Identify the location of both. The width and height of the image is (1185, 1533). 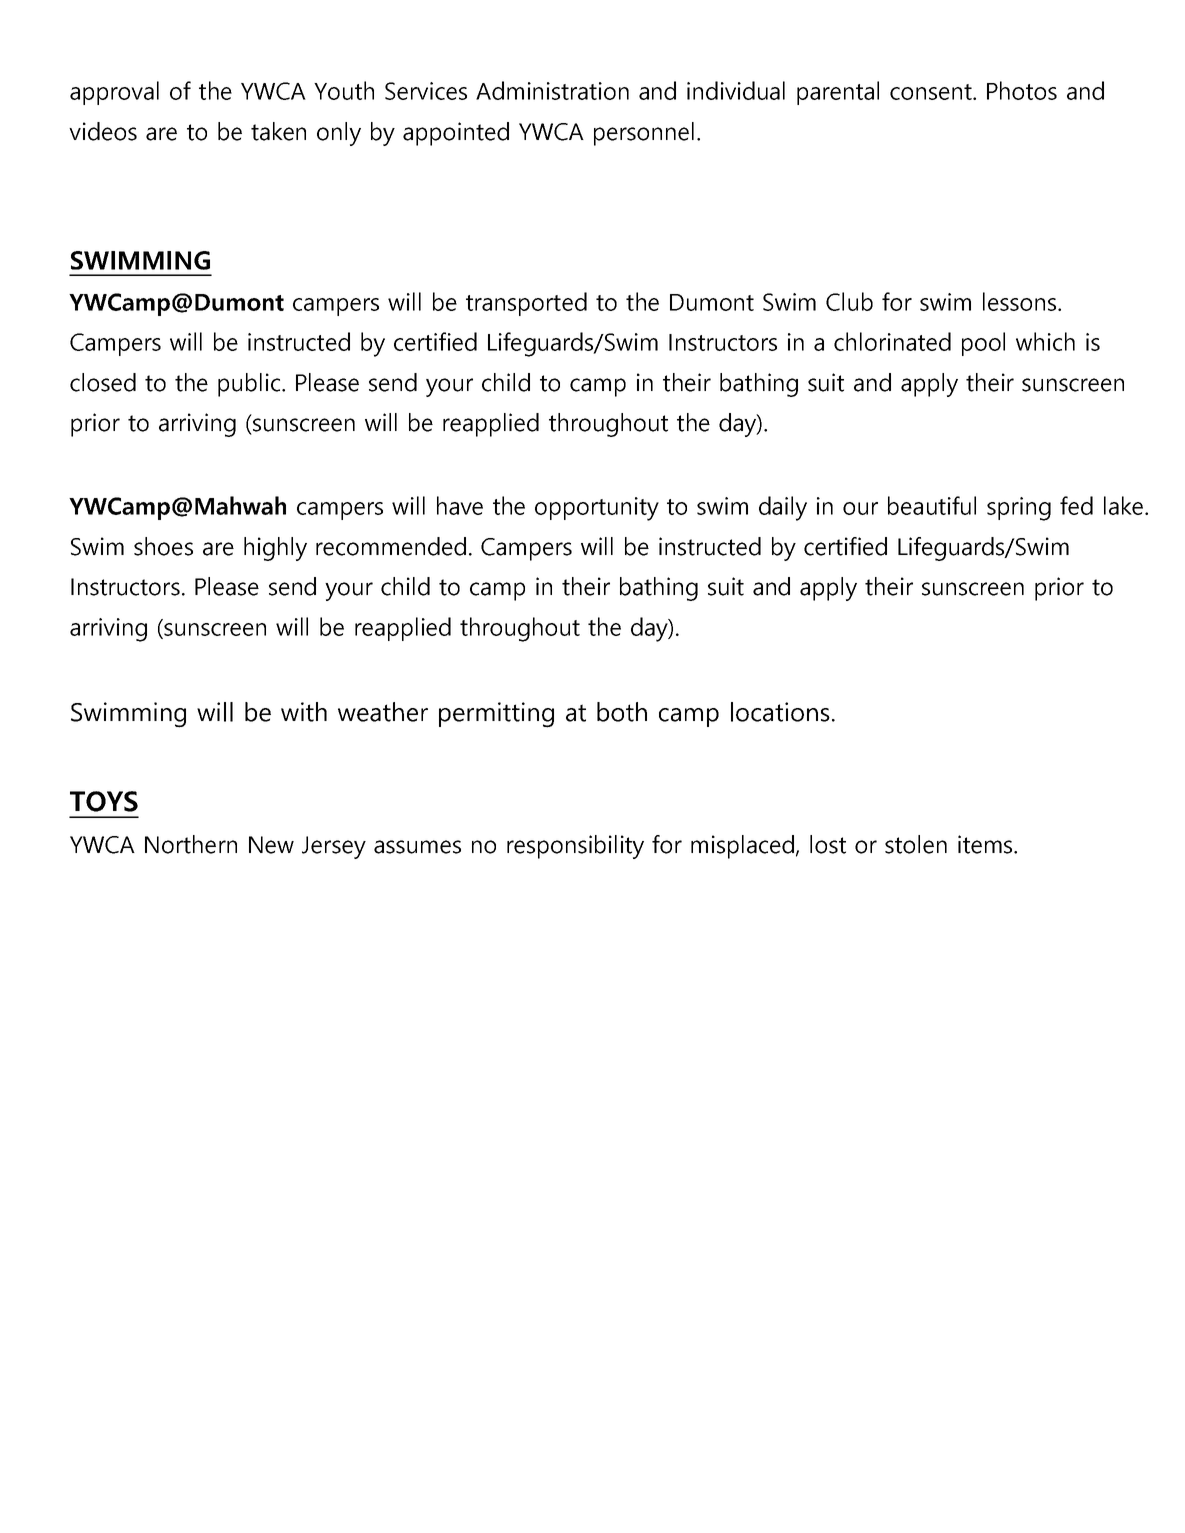
(622, 712).
